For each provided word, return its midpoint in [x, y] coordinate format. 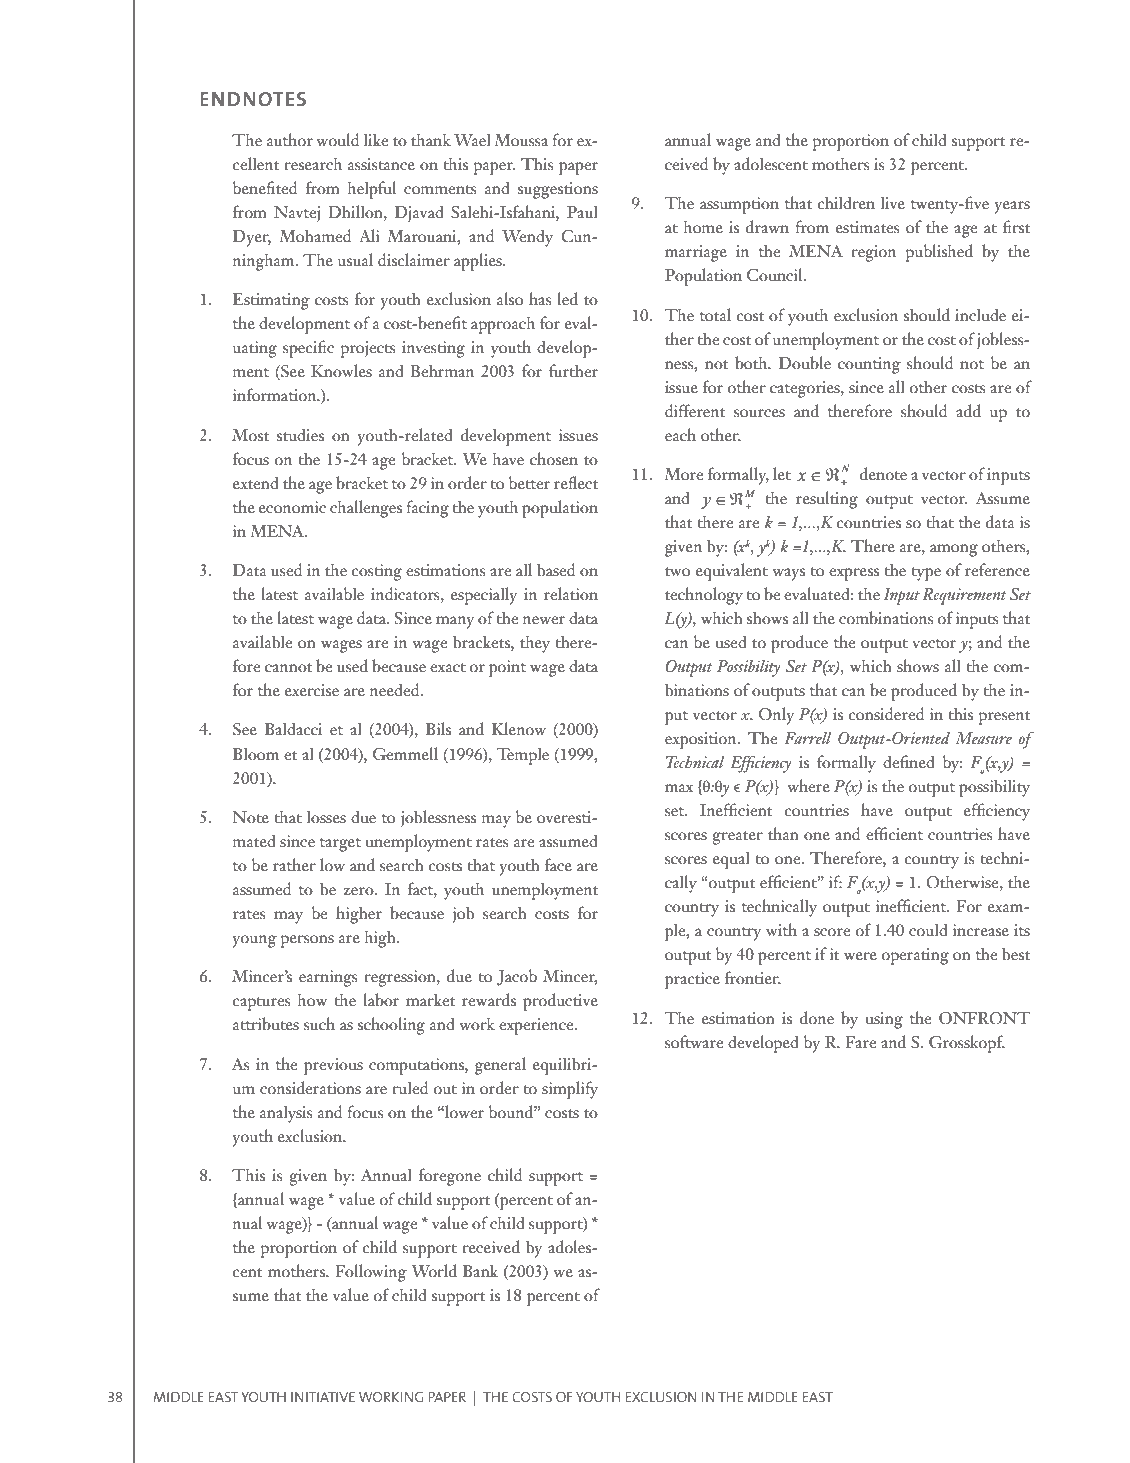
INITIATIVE [323, 1397]
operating [915, 956]
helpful [372, 190]
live [893, 203]
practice [692, 980]
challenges [366, 509]
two [677, 572]
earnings [328, 978]
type [926, 574]
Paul [582, 211]
